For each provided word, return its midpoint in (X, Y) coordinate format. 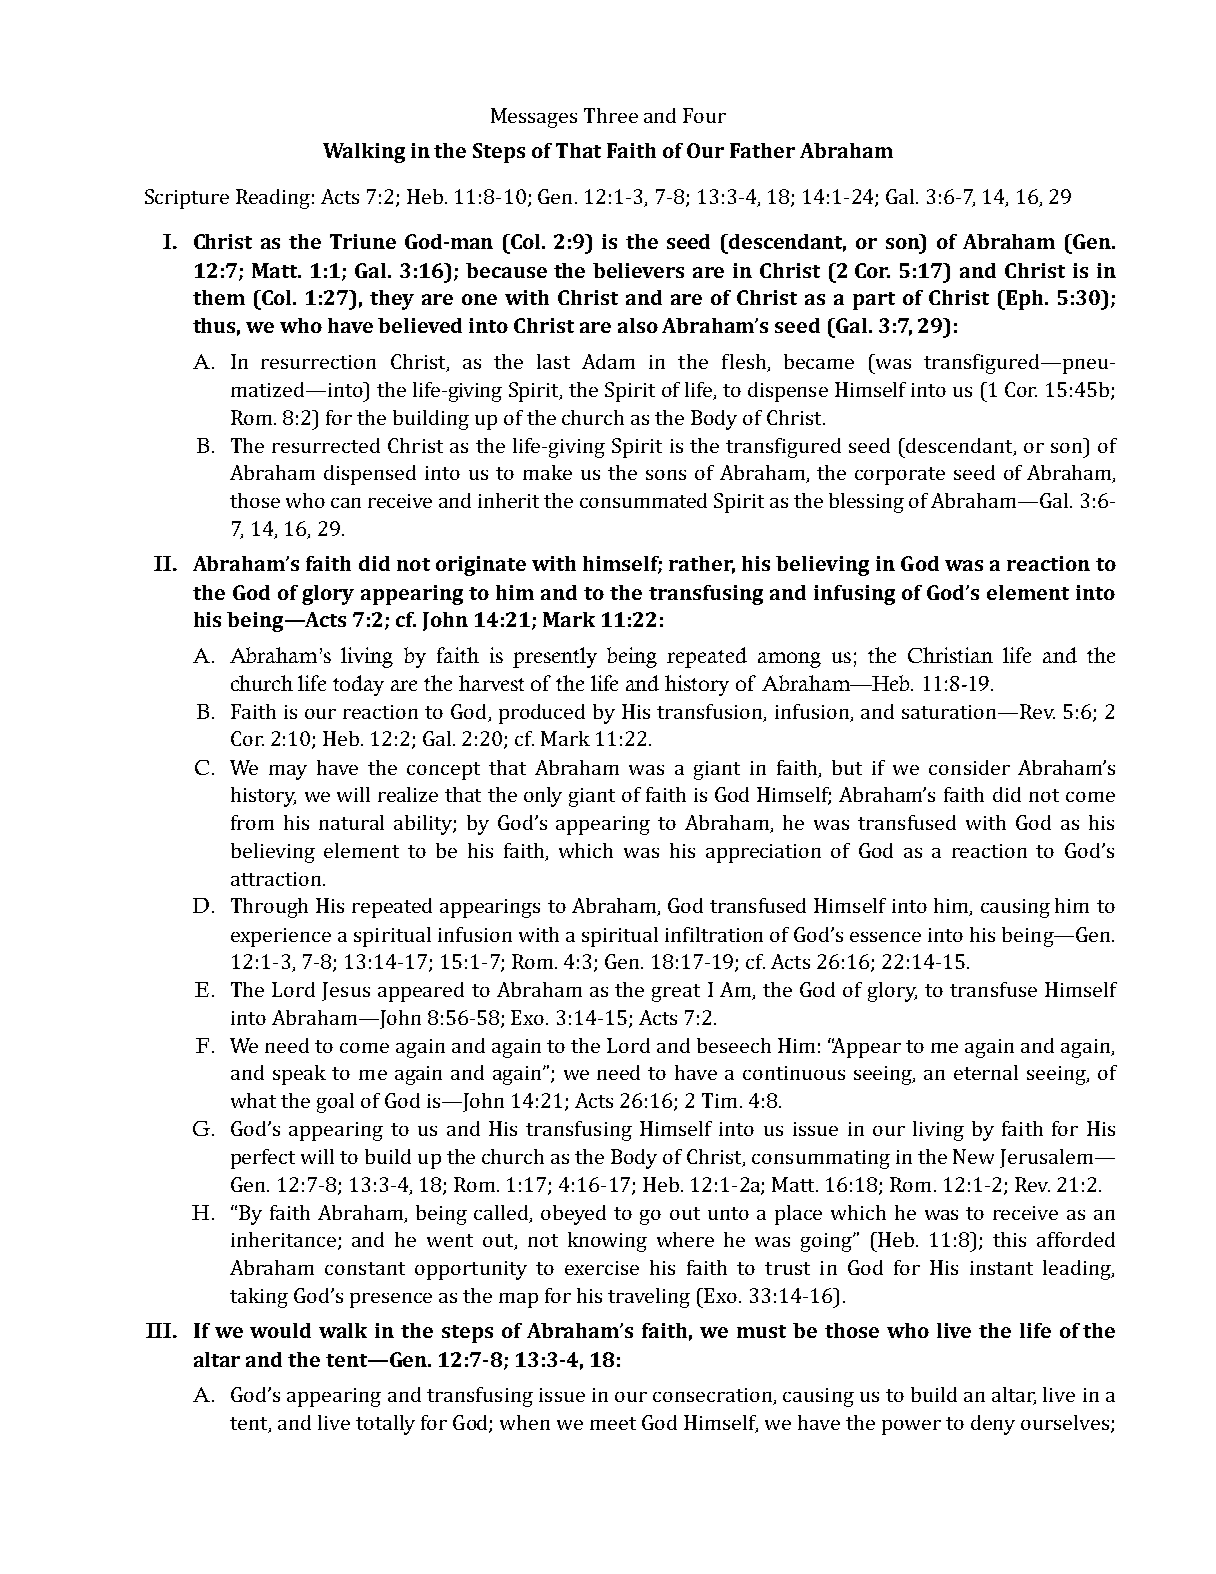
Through (269, 908)
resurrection (318, 362)
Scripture (187, 199)
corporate (900, 476)
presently (555, 657)
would (280, 1330)
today (358, 685)
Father (762, 150)
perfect (263, 1159)
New (973, 1156)
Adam (608, 361)
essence (885, 937)
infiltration (714, 934)
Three (611, 115)
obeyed (573, 1215)
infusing (854, 595)
